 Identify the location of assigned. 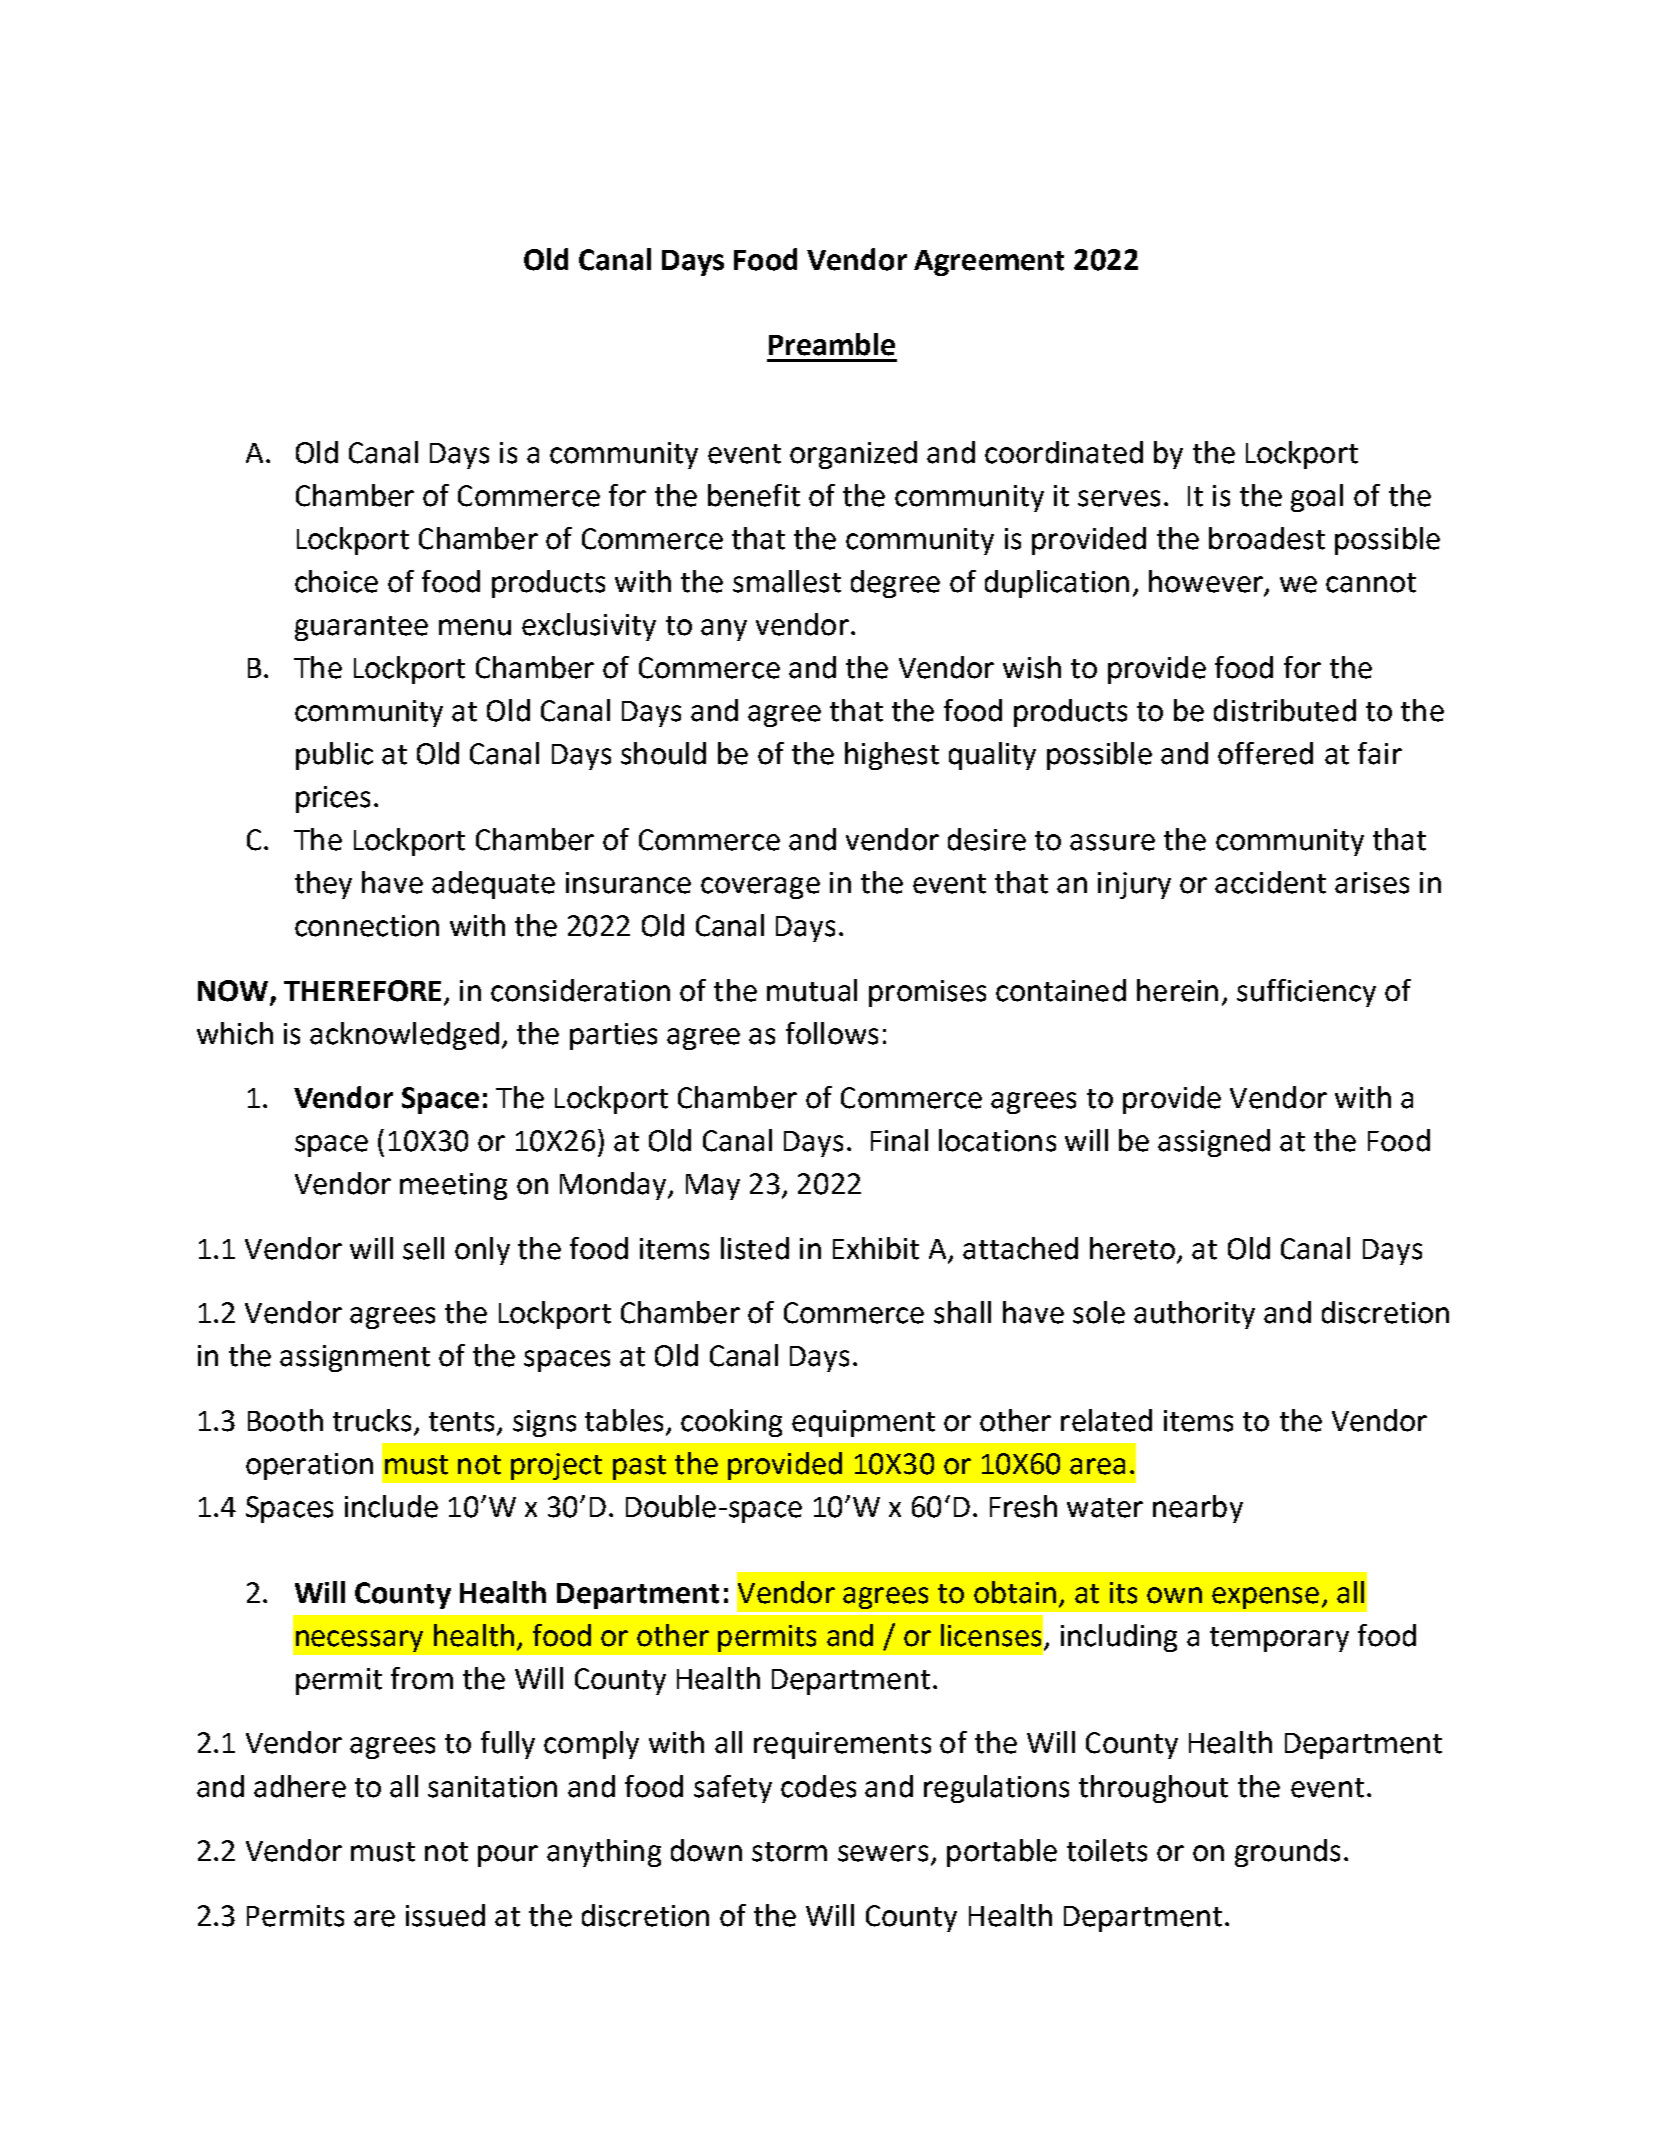
(1214, 1143).
